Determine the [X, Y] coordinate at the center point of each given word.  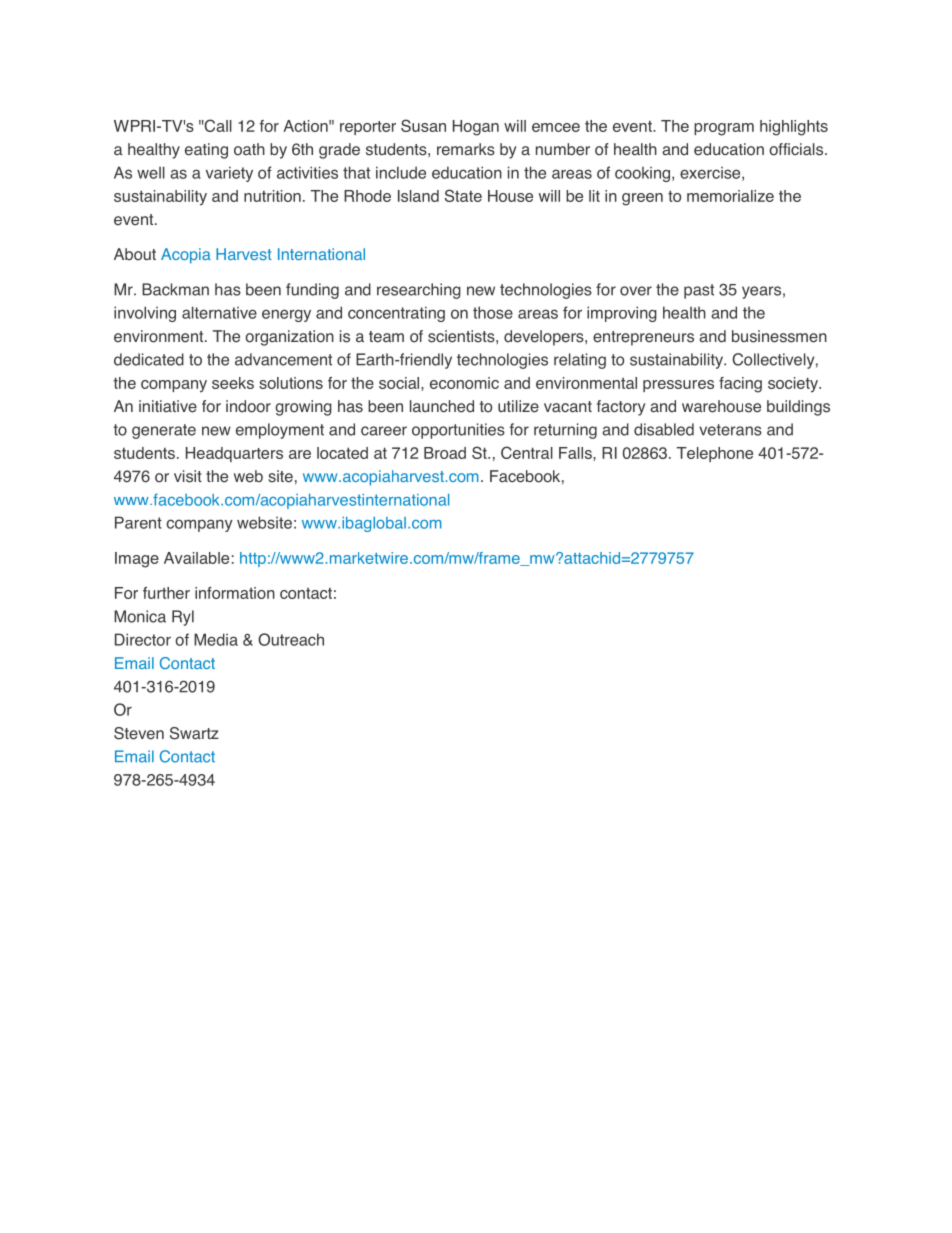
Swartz [194, 733]
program [724, 129]
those [493, 312]
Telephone [715, 454]
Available [196, 558]
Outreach [291, 639]
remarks [466, 149]
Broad [445, 453]
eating [206, 151]
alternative [219, 312]
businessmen [779, 336]
